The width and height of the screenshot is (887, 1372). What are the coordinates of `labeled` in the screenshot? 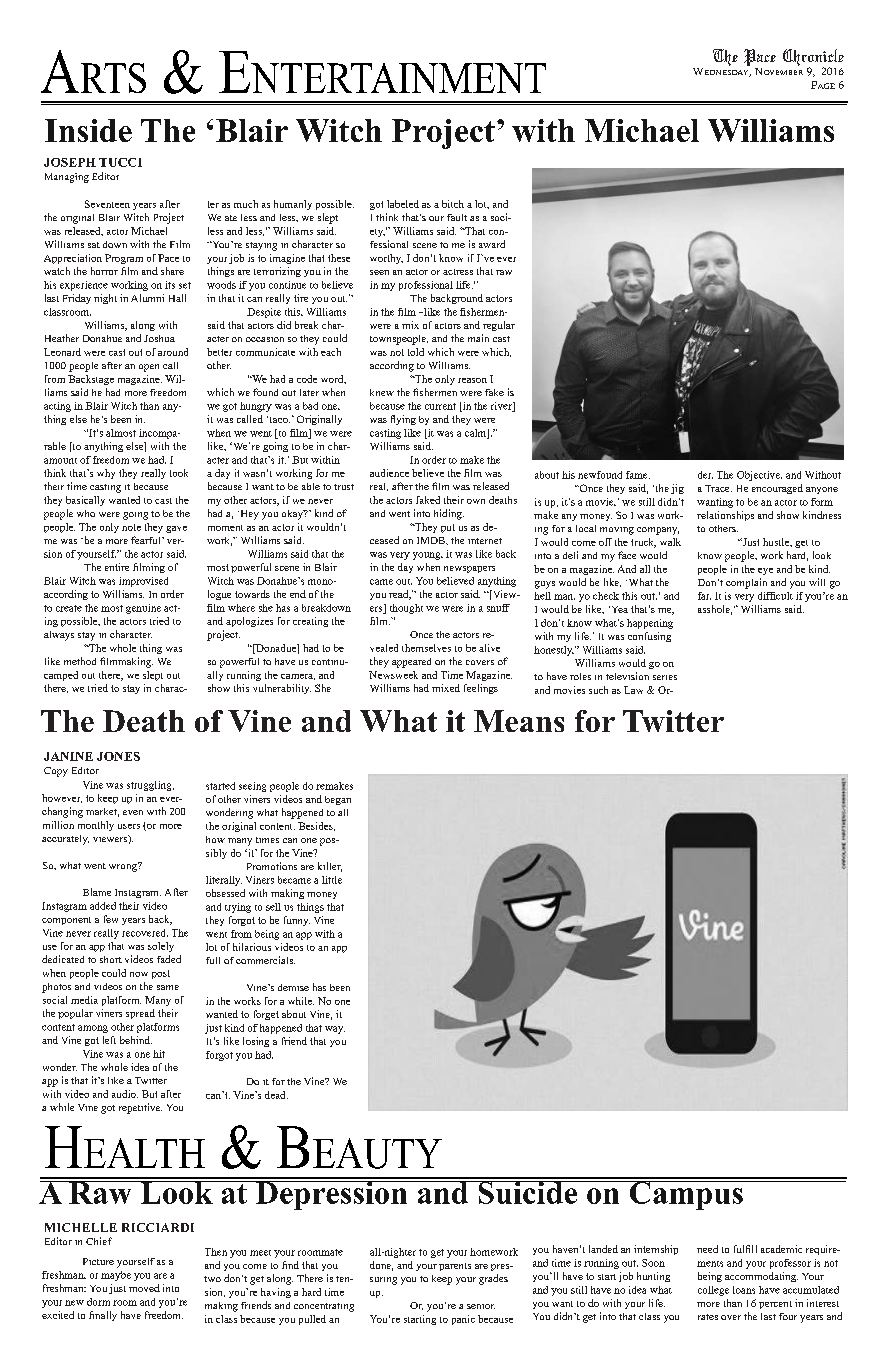 It's located at (403, 204).
